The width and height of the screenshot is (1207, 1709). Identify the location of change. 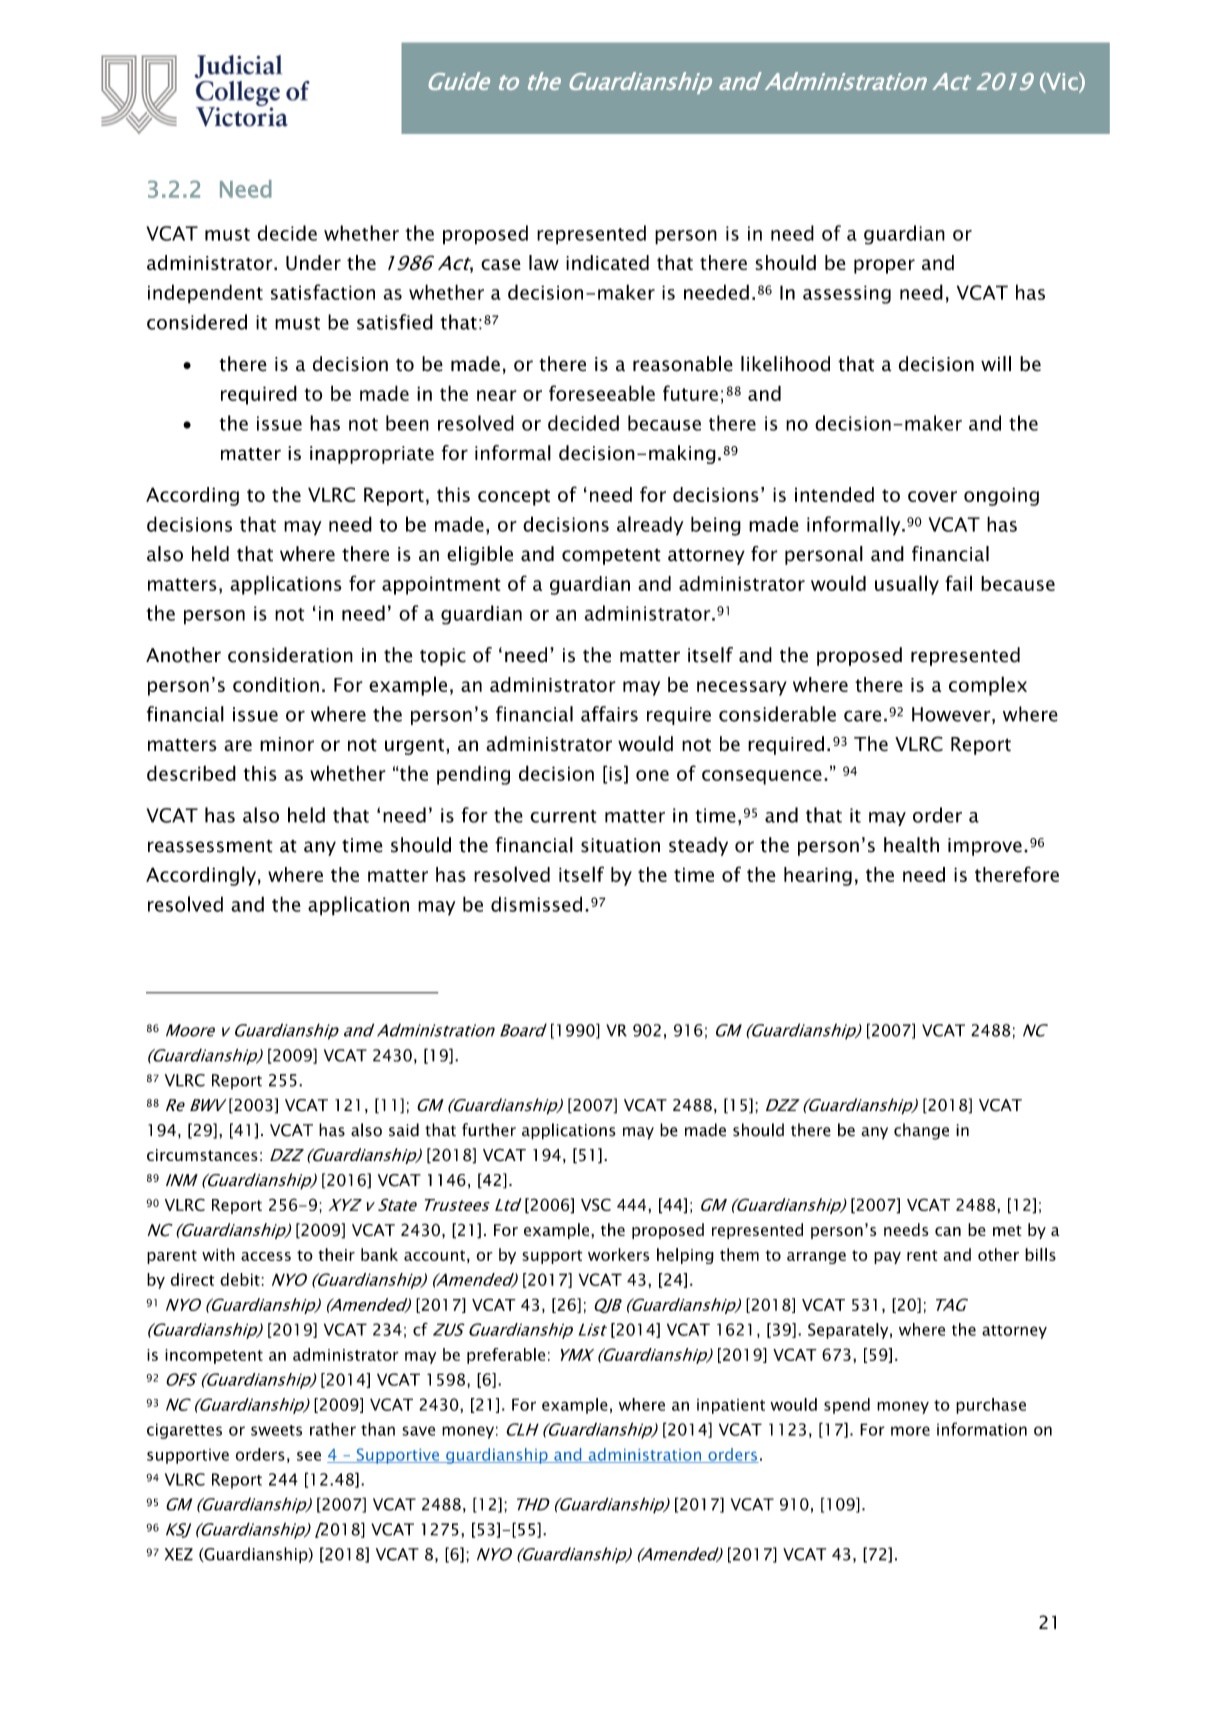
(921, 1131).
